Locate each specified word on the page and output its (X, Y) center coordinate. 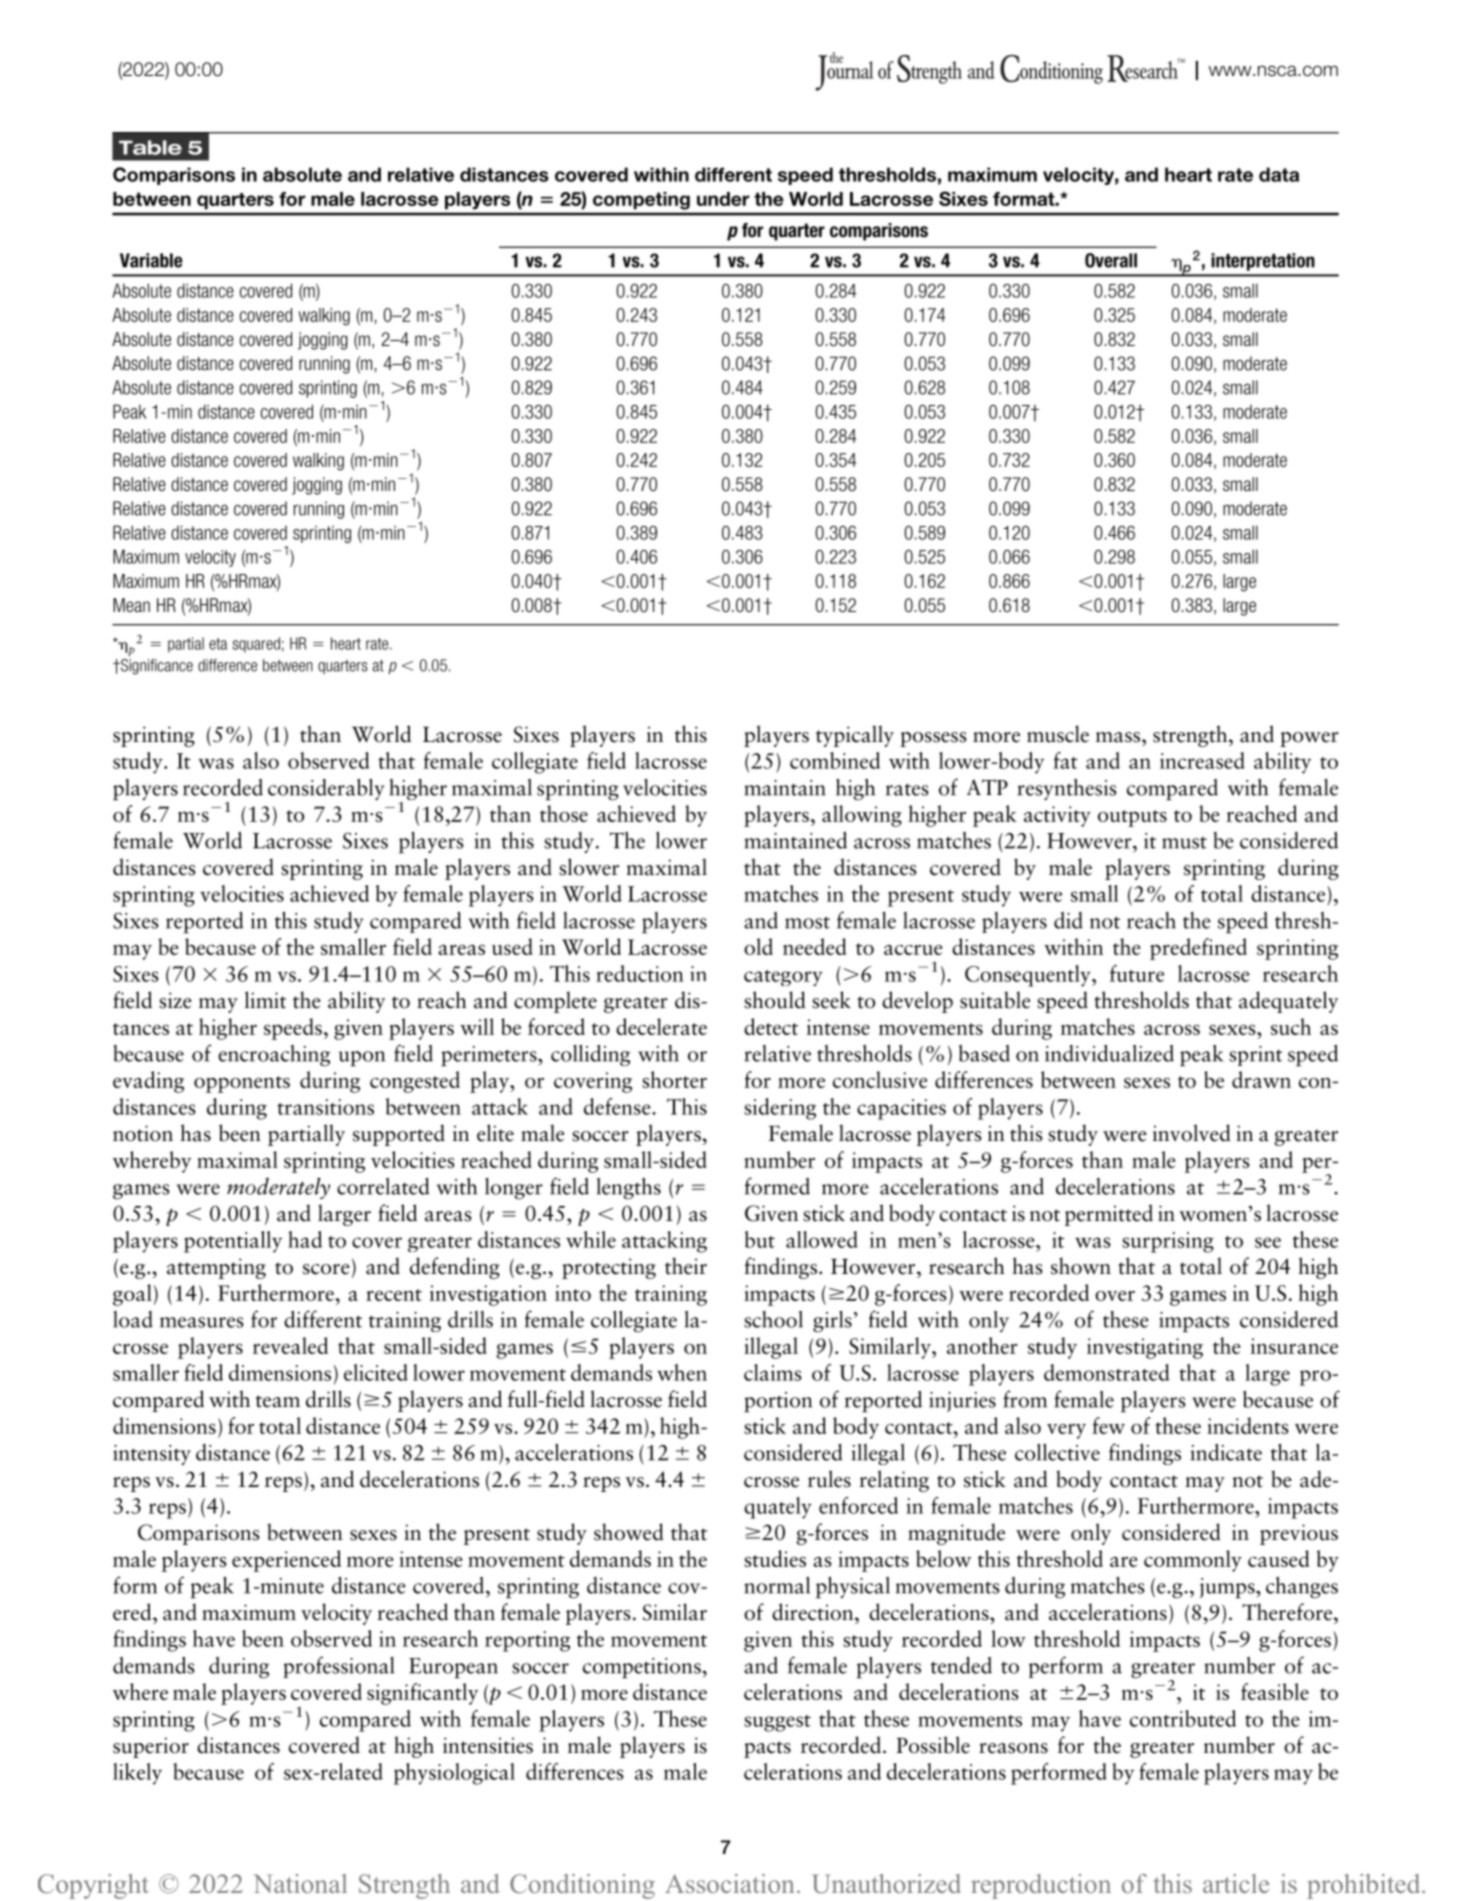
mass (1119, 737)
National (300, 1883)
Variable (151, 260)
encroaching (274, 1056)
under (723, 199)
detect (771, 1026)
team (278, 1401)
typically (855, 736)
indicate (1226, 1452)
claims (773, 1372)
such (1291, 1026)
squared (256, 645)
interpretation (1263, 262)
